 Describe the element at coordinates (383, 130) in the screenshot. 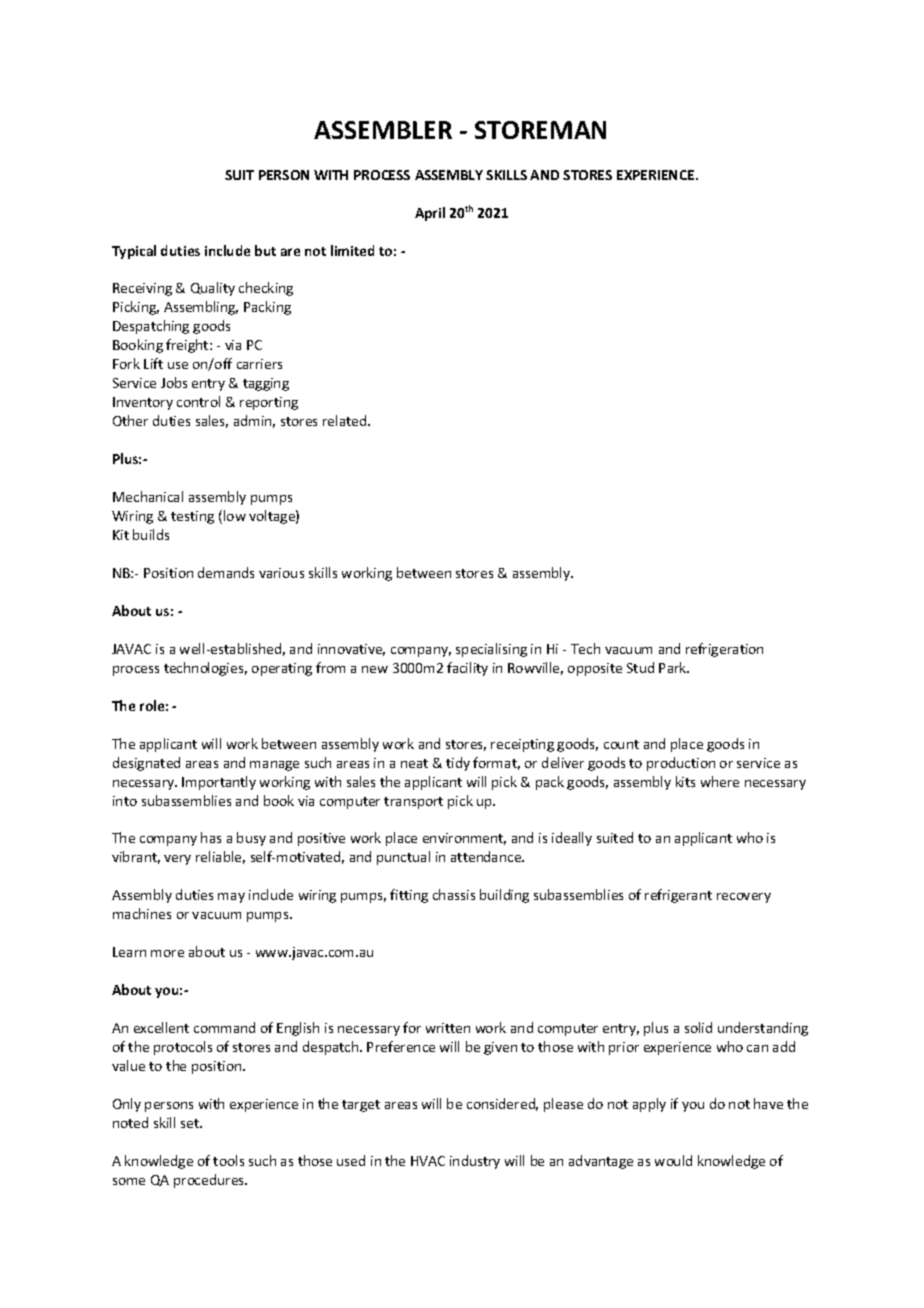

I see `ASSEMBLER` at that location.
